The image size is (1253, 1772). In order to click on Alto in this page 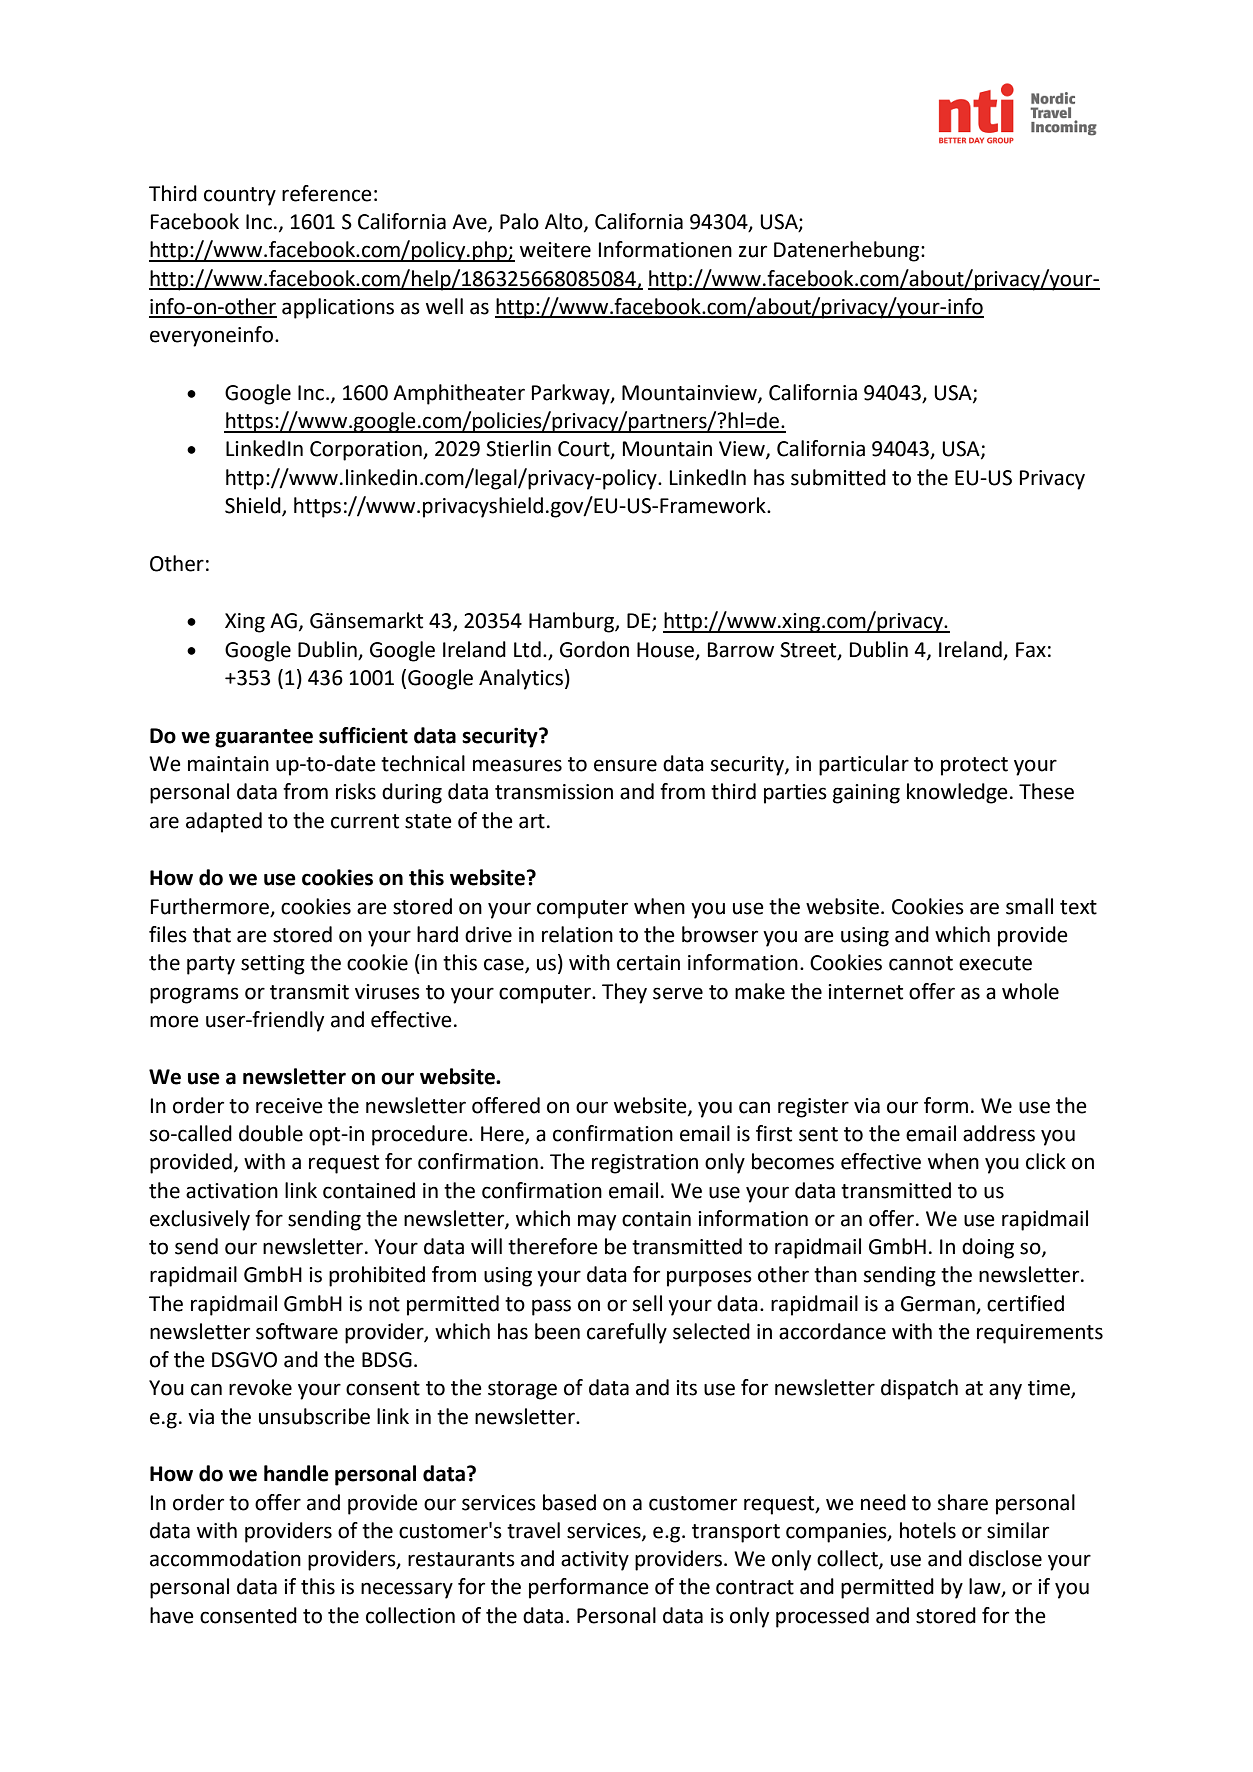, I will do `click(565, 222)`.
